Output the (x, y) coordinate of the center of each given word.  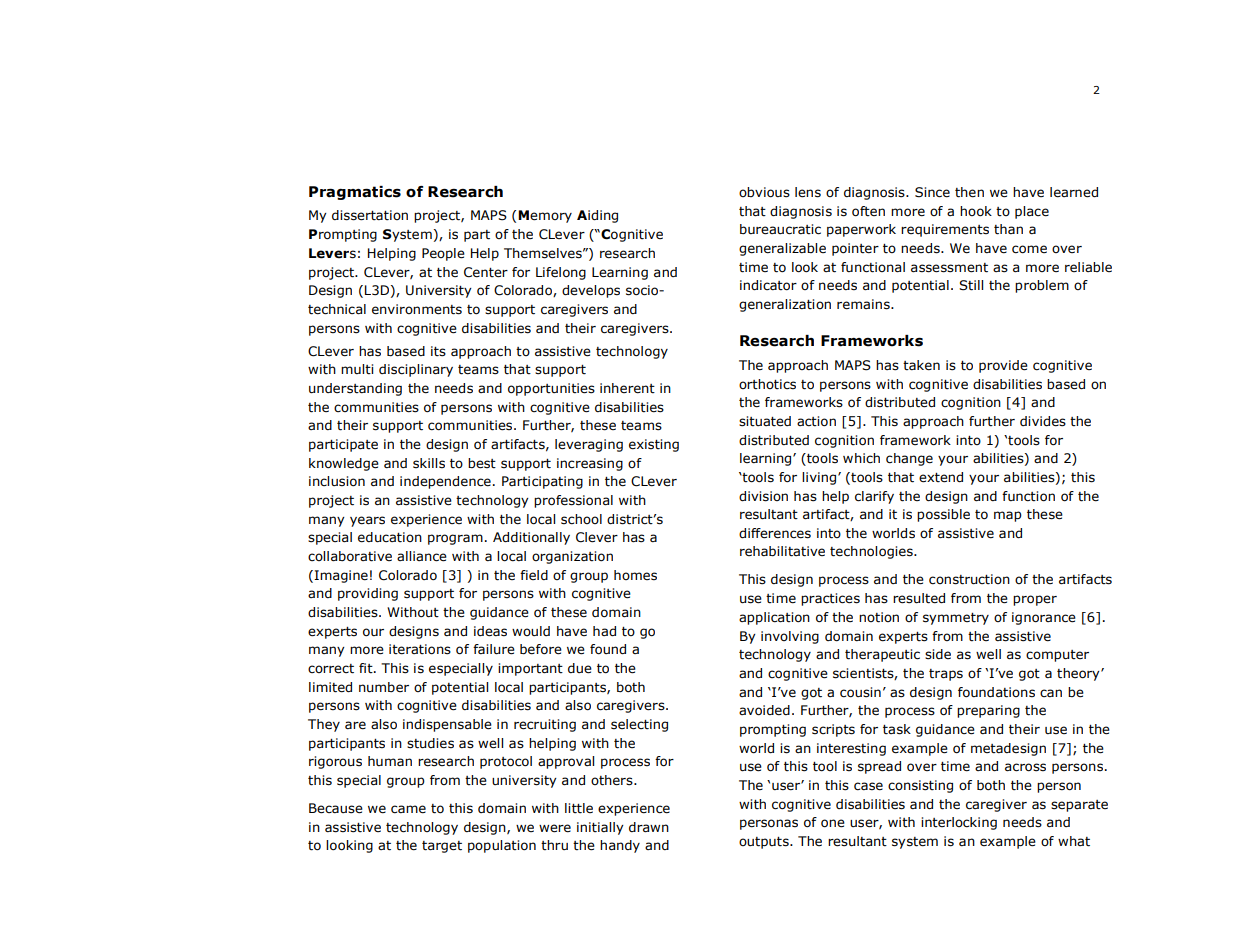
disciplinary (416, 370)
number (384, 687)
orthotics (767, 384)
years (367, 521)
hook (976, 211)
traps (946, 675)
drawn (649, 827)
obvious (764, 192)
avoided (764, 710)
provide (1003, 366)
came (408, 809)
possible (943, 515)
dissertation (370, 215)
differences (775, 533)
